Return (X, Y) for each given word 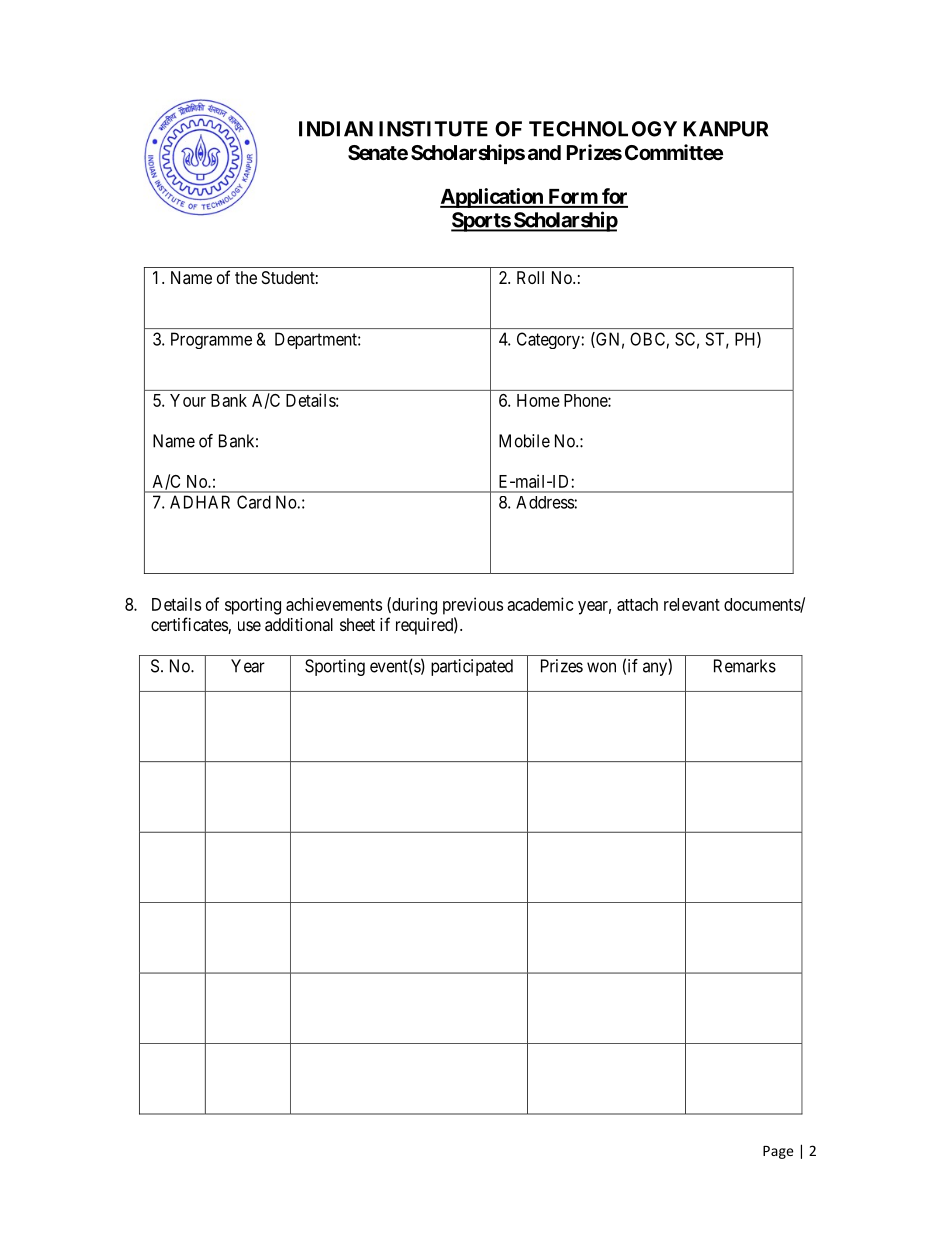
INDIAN (336, 129)
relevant (692, 604)
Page (778, 1152)
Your (188, 400)
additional (299, 624)
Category (549, 340)
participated (472, 667)
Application (492, 198)
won (601, 667)
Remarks (745, 666)
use (249, 626)
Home (538, 400)
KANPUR (726, 129)
